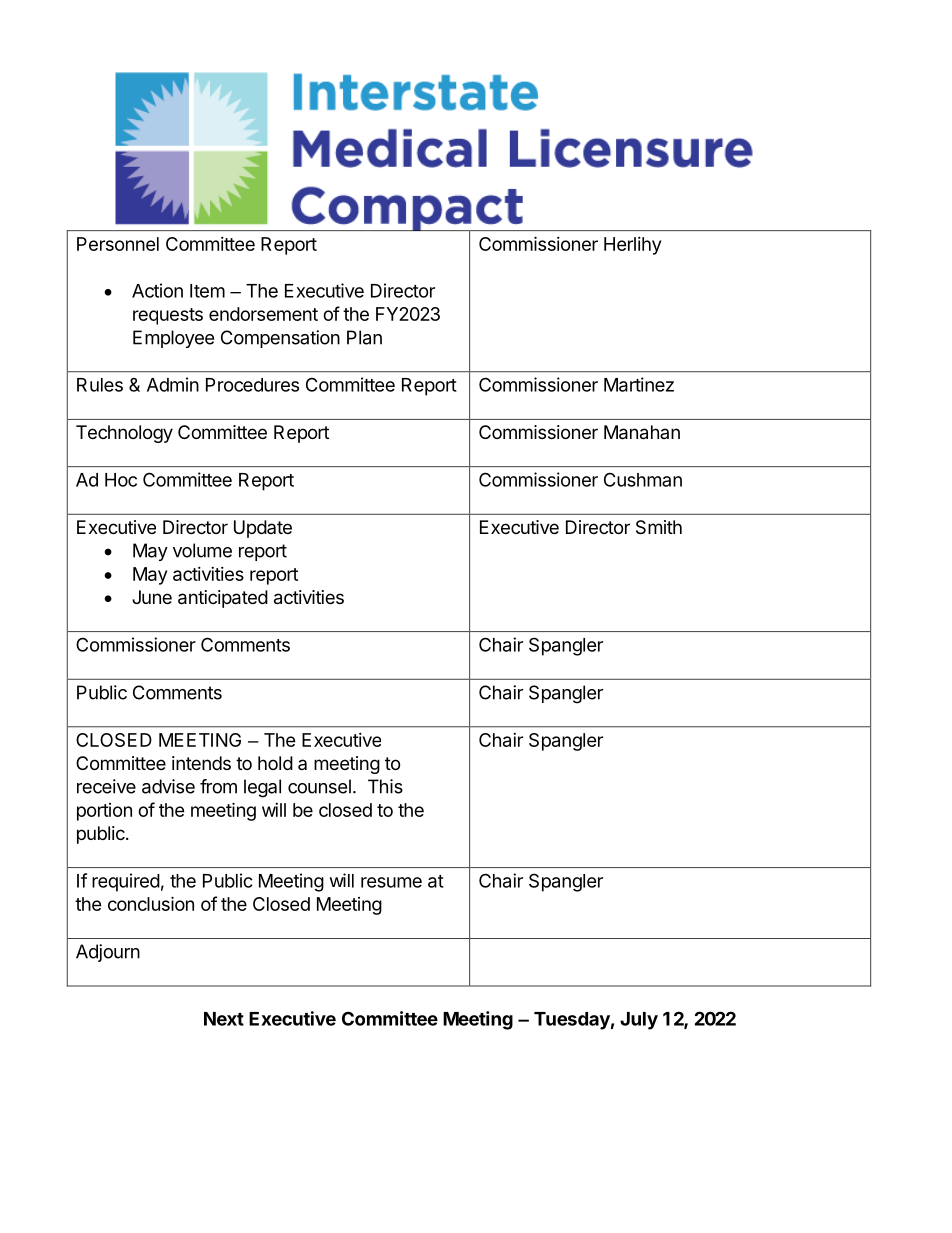 Image resolution: width=952 pixels, height=1233 pixels. I want to click on Martinez, so click(639, 384).
